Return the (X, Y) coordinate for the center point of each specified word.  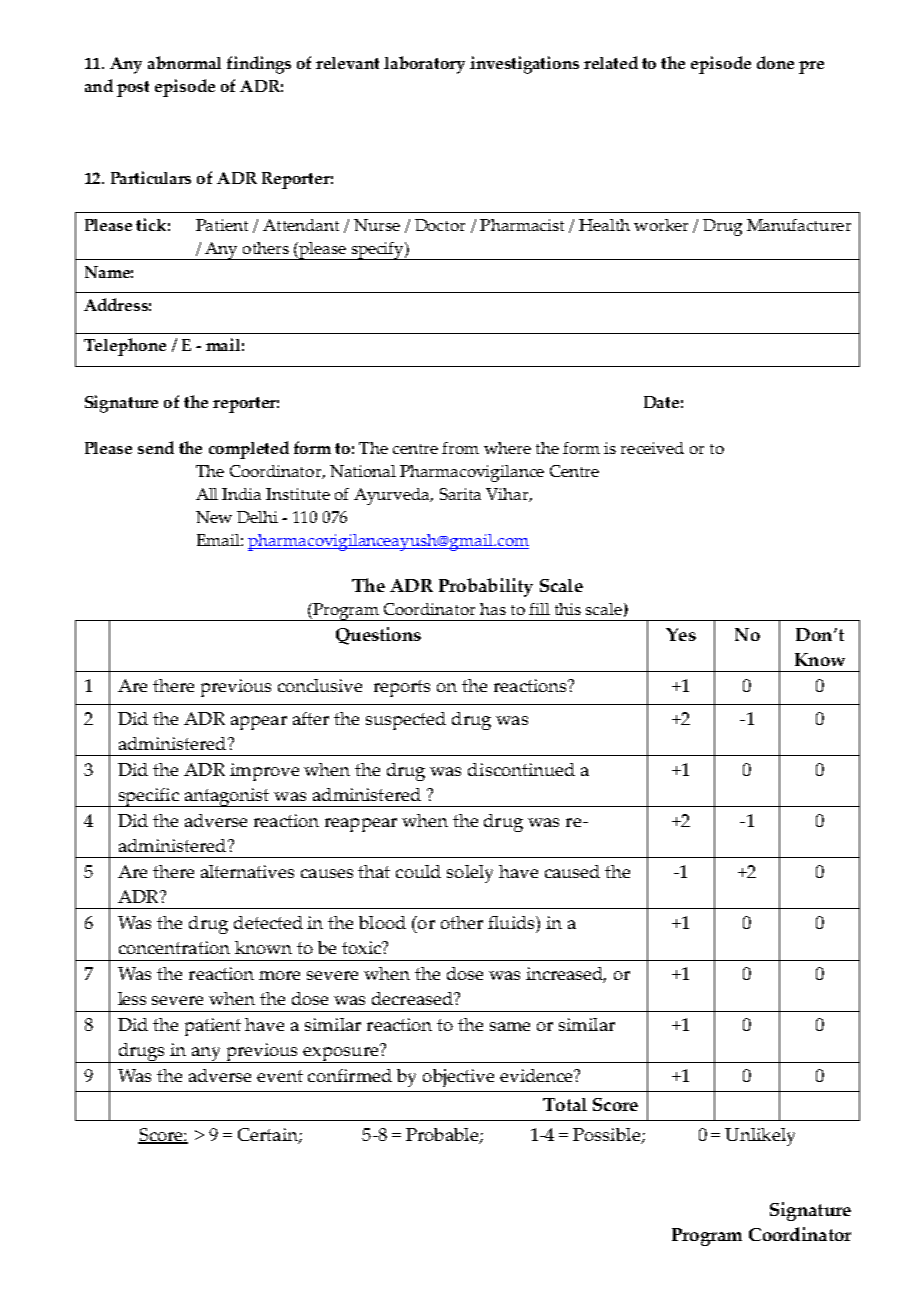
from (460, 448)
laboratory (424, 65)
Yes (681, 634)
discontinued (521, 769)
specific (148, 797)
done (775, 62)
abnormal (184, 62)
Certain (269, 1136)
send (156, 447)
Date (661, 402)
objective (458, 1078)
